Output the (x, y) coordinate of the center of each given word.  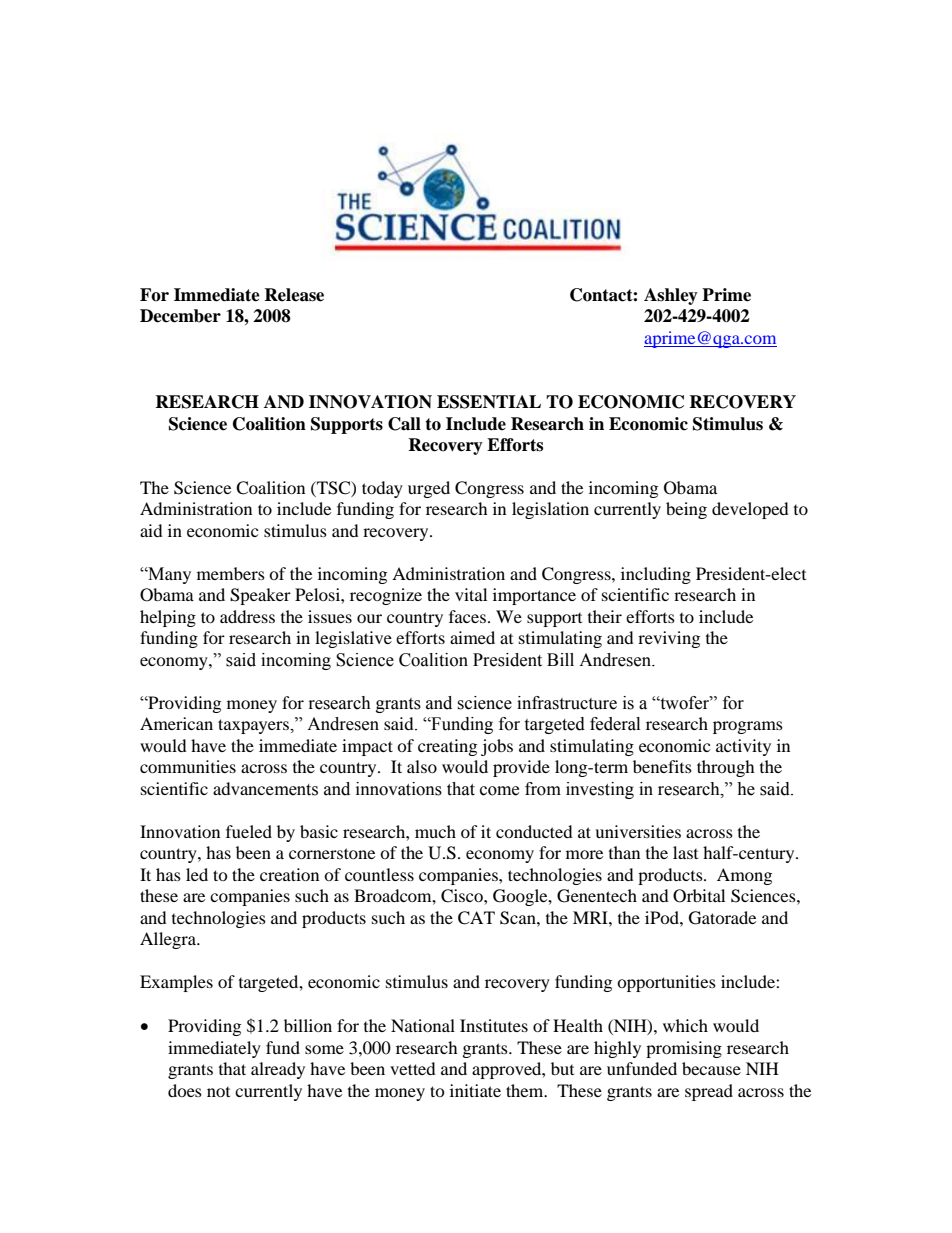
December (180, 316)
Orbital (699, 896)
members (231, 573)
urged (429, 489)
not (218, 1092)
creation (289, 874)
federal (615, 724)
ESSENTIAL (489, 402)
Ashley (671, 296)
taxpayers (255, 726)
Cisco (463, 896)
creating (447, 747)
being (686, 510)
